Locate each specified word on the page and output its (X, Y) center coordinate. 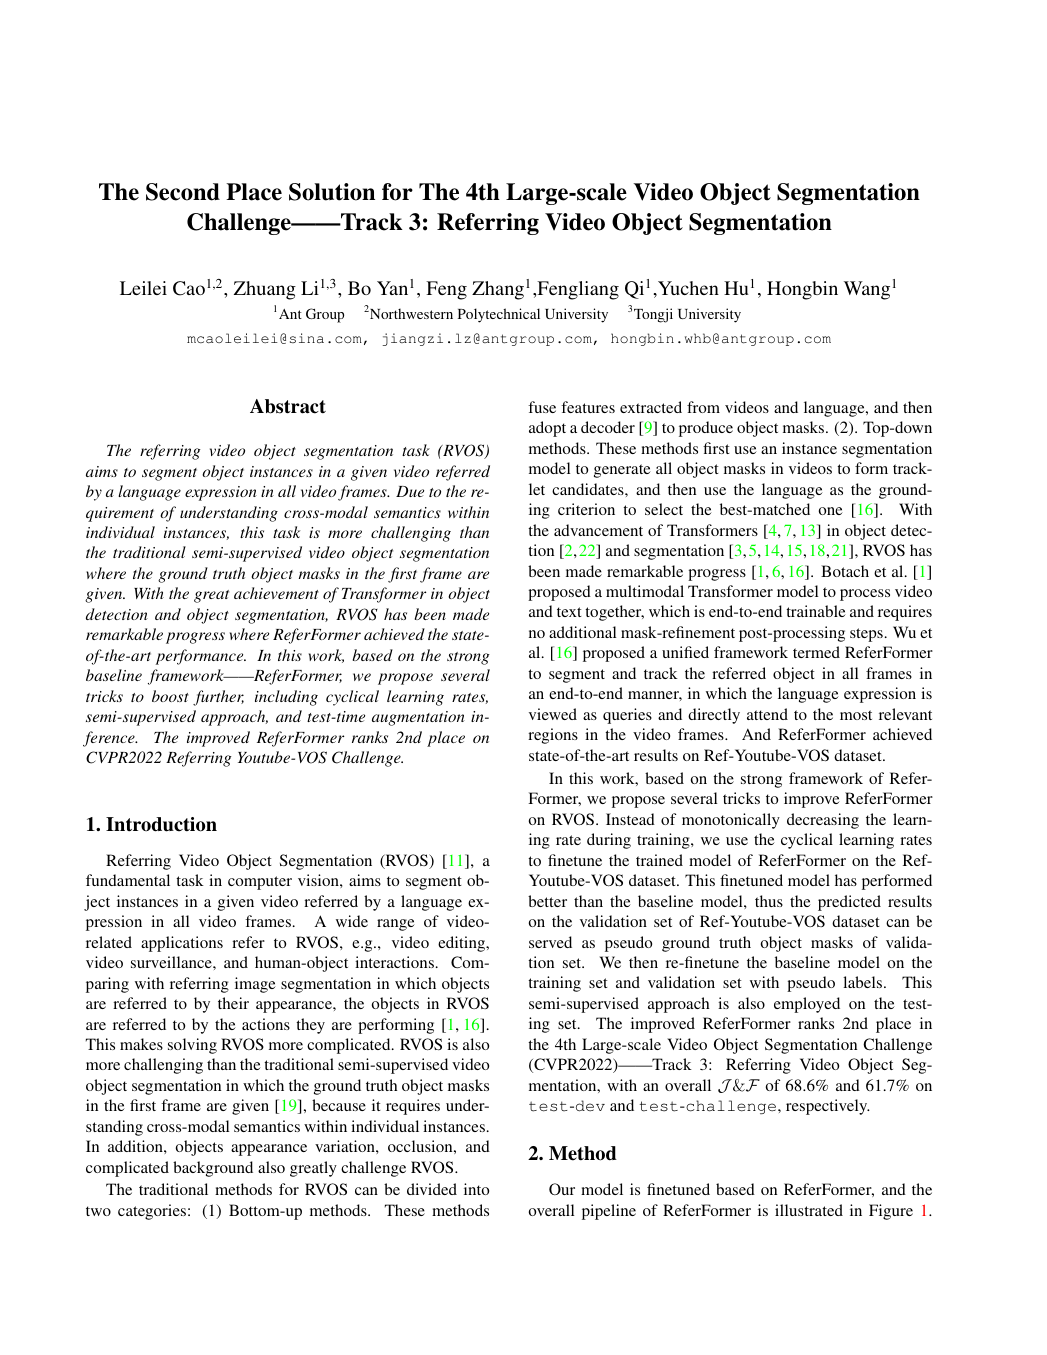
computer (260, 883)
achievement (276, 593)
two (98, 1211)
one (831, 511)
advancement (598, 530)
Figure (891, 1212)
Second (183, 192)
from (703, 407)
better (547, 901)
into (476, 1189)
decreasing (823, 821)
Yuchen (687, 288)
